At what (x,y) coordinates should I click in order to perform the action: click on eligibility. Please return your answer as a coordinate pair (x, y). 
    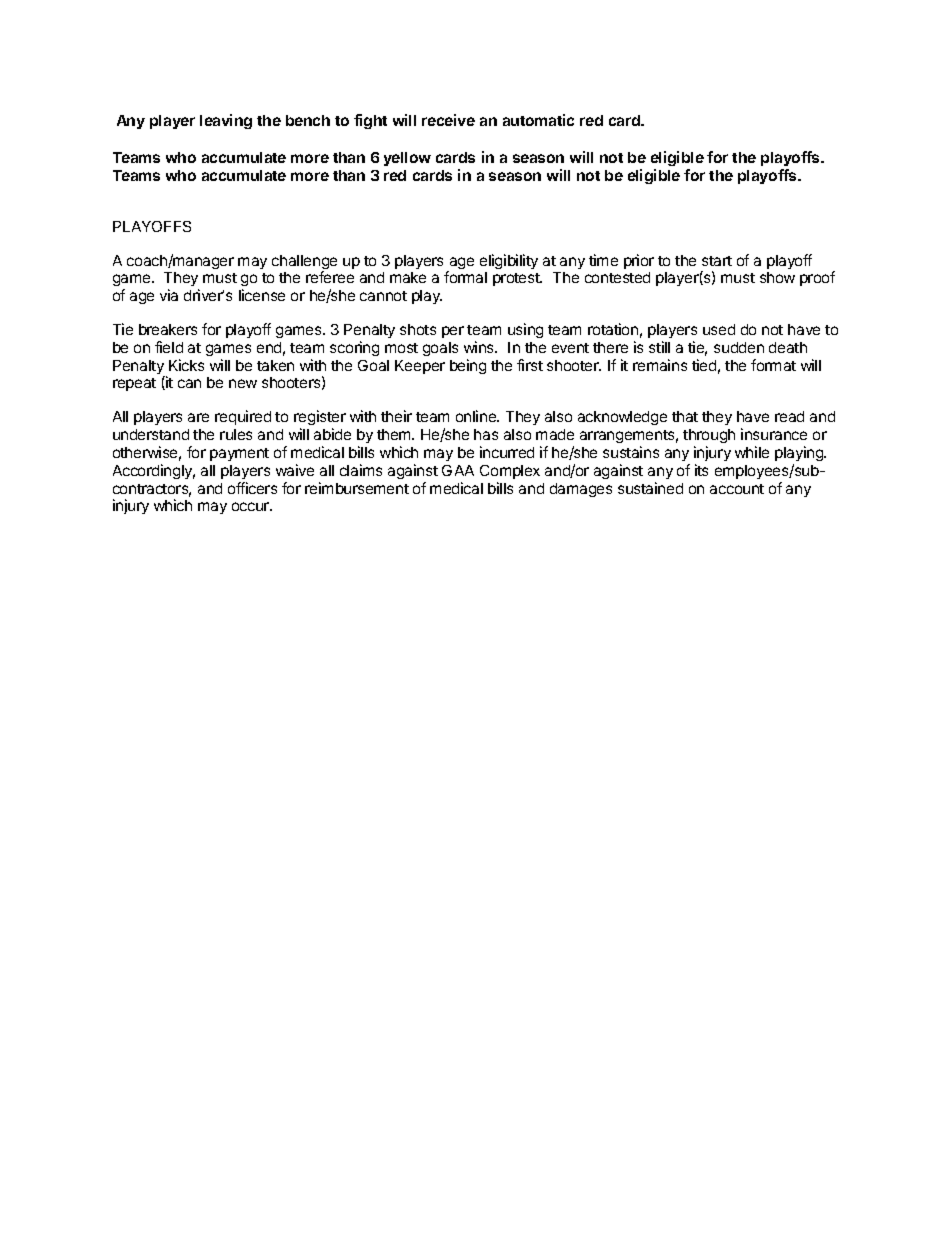
    Looking at the image, I should click on (509, 261).
